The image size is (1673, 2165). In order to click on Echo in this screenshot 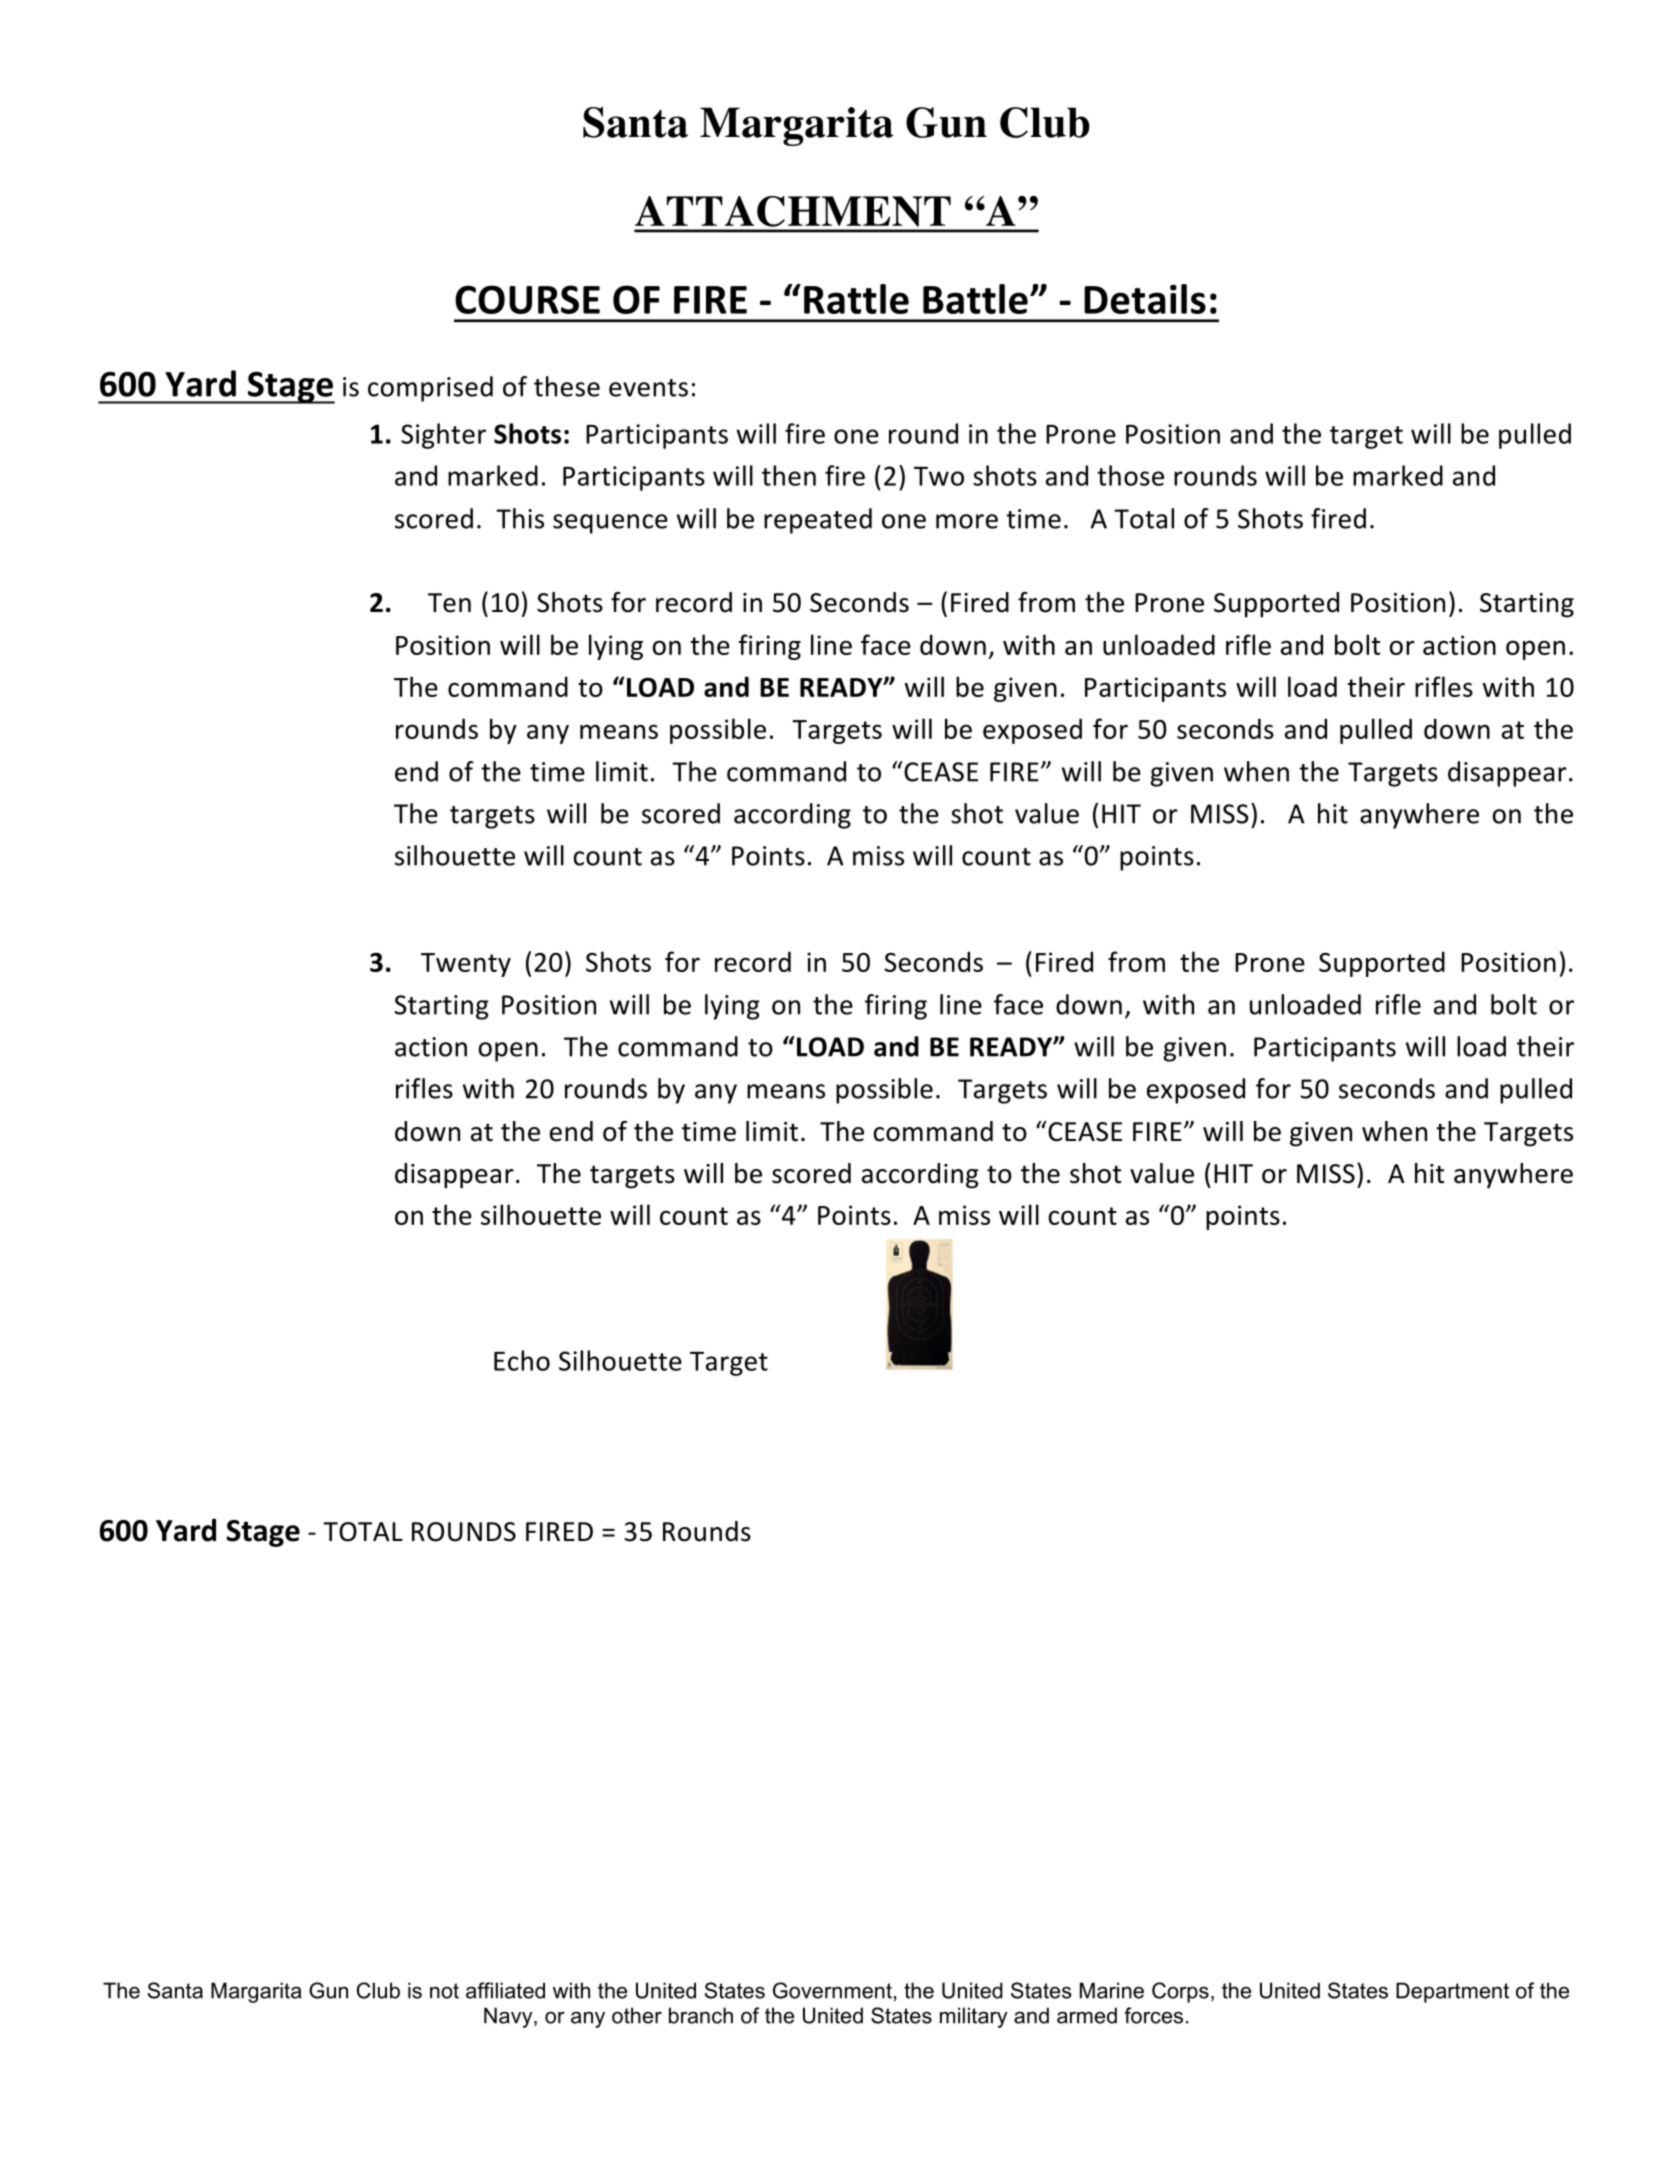, I will do `click(522, 1360)`.
